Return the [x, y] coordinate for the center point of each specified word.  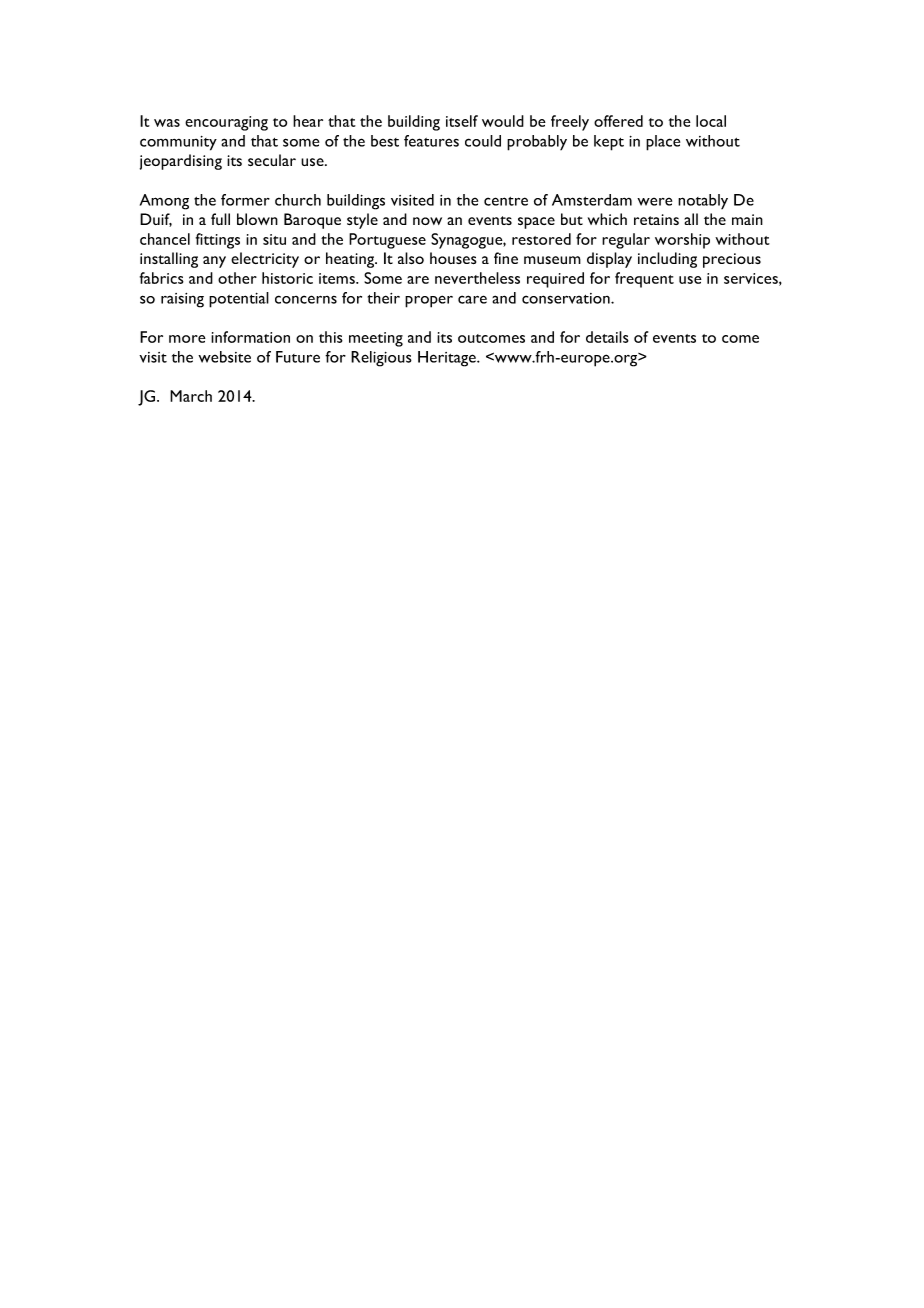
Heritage [448, 359]
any [214, 262]
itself [462, 121]
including [667, 260]
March [191, 396]
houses [453, 258]
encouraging [226, 123]
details [607, 337]
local [711, 121]
